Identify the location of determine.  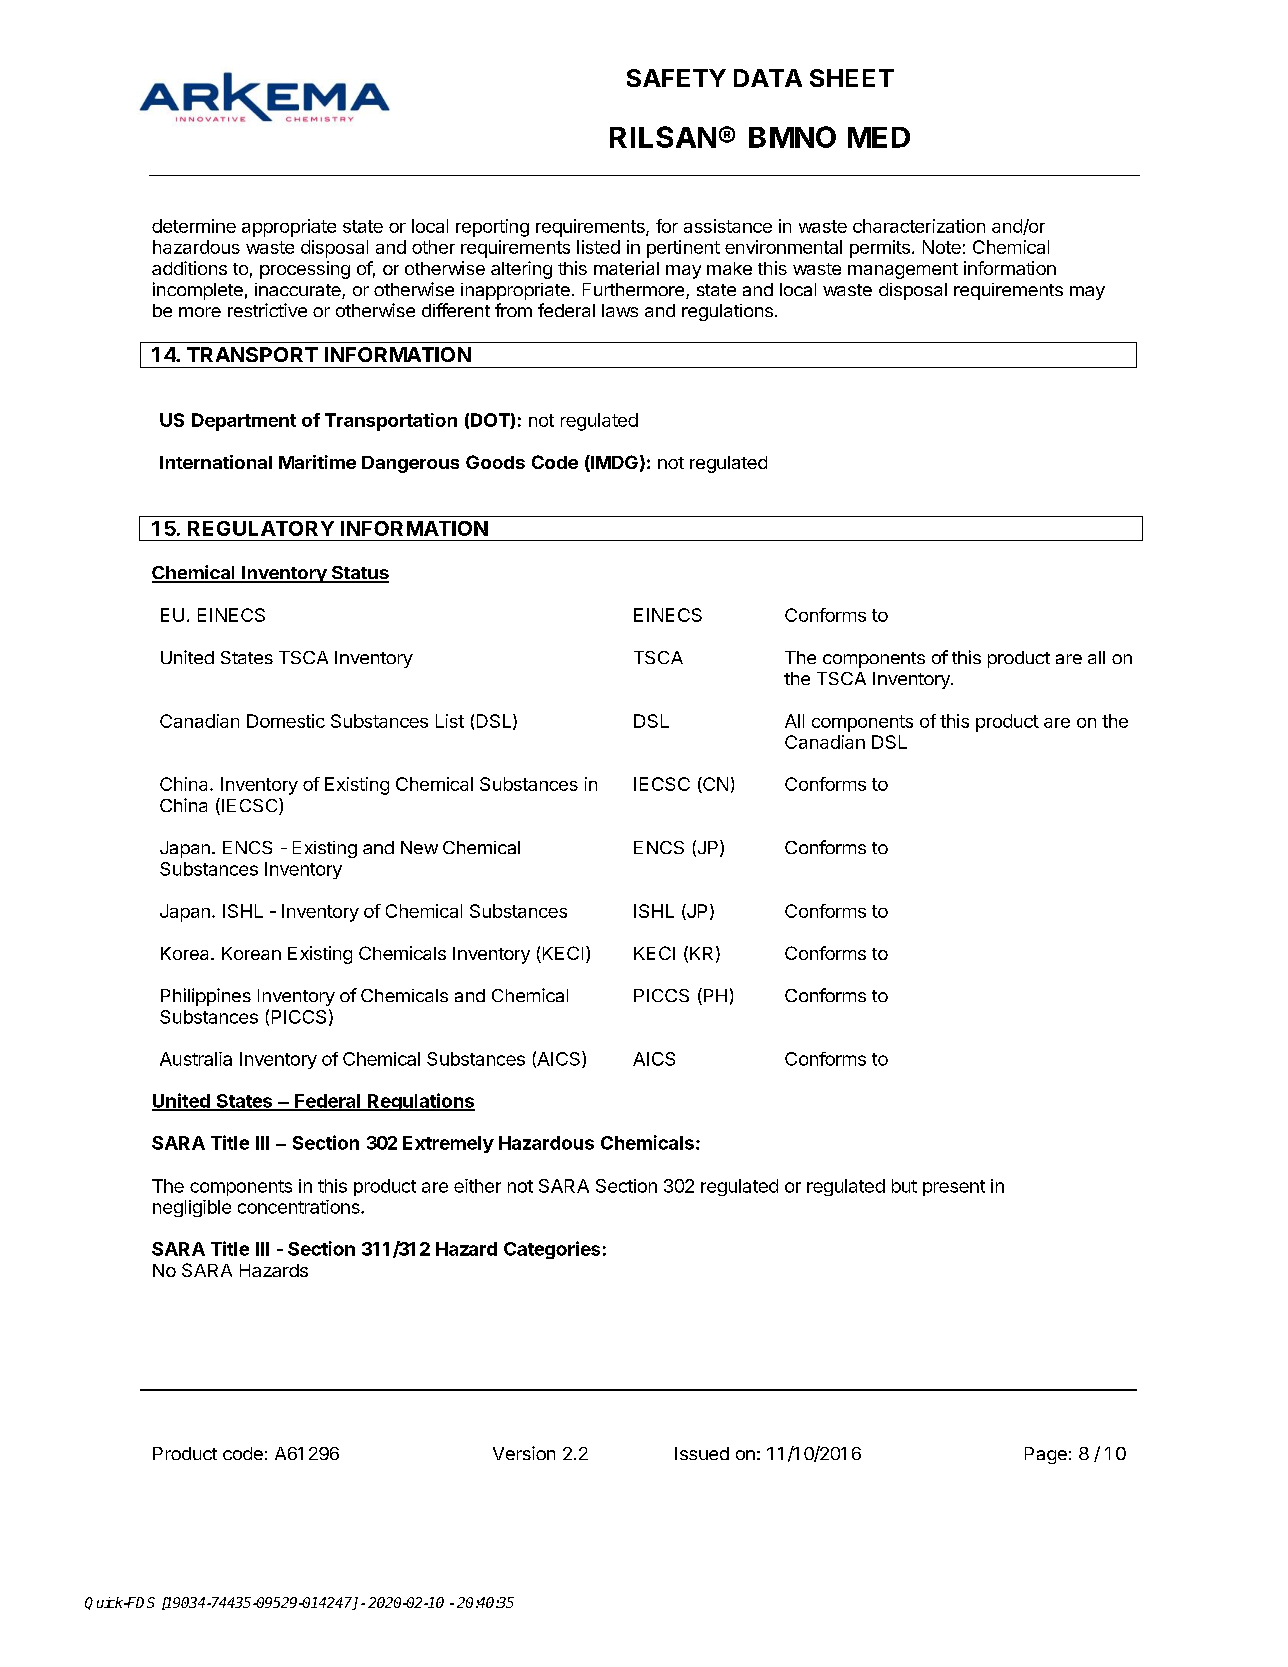
(194, 226).
